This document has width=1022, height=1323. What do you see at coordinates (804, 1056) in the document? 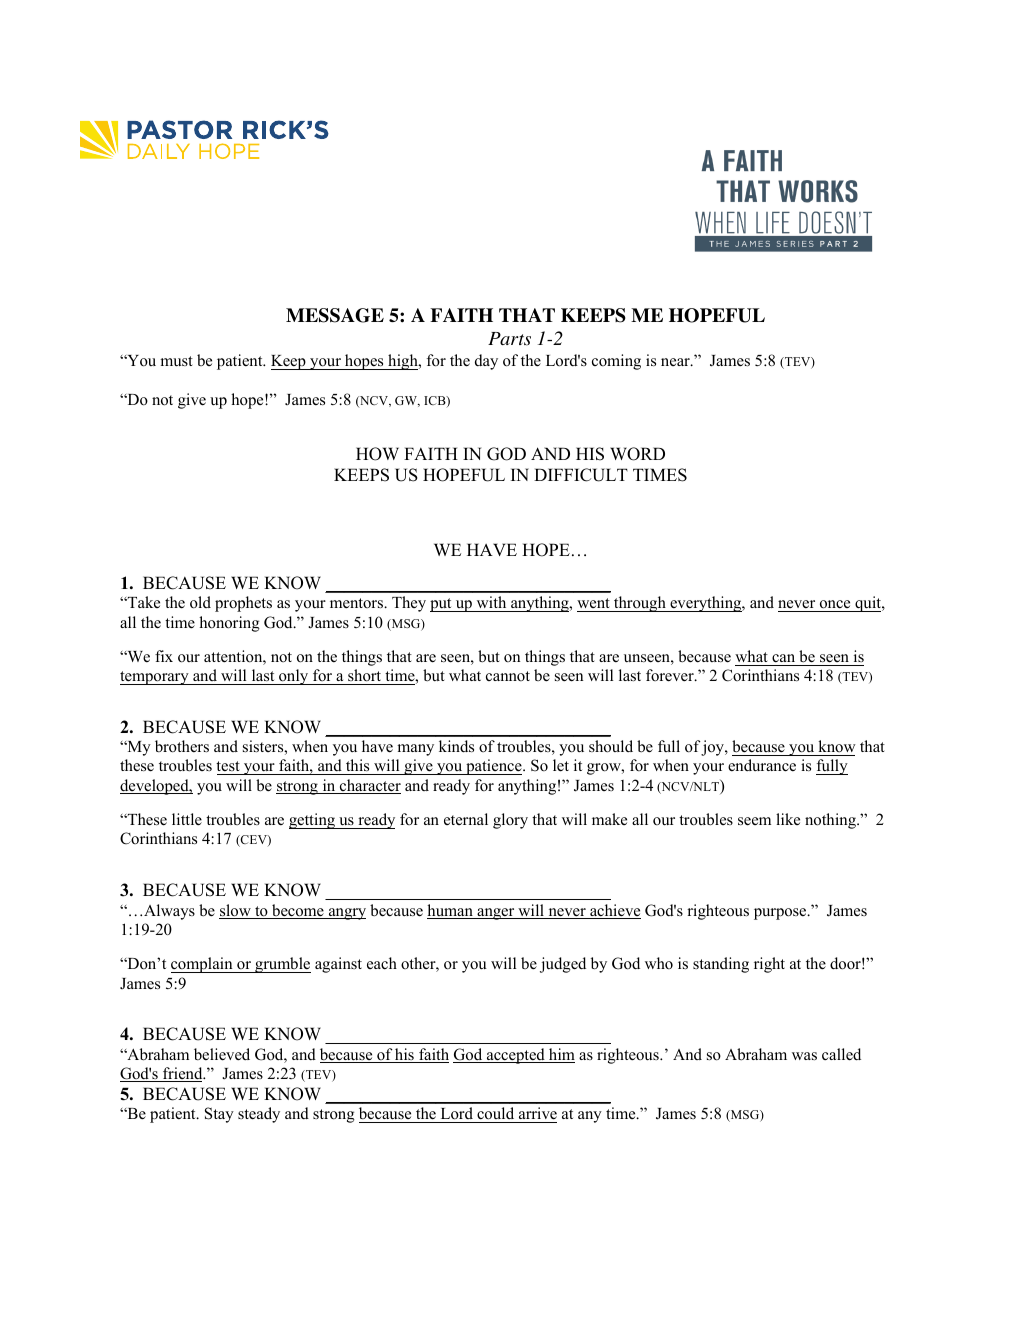
I see `was` at bounding box center [804, 1056].
